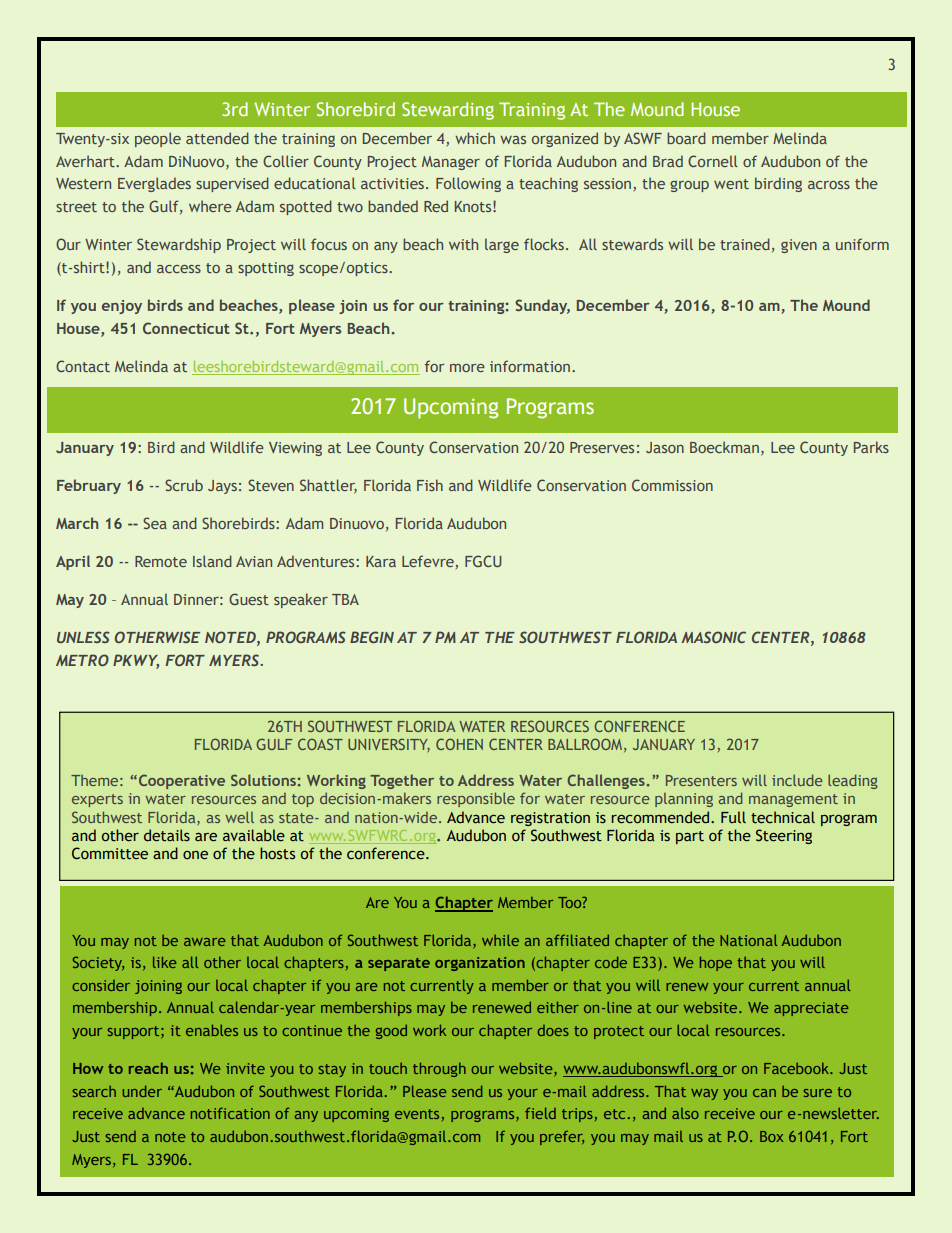 The width and height of the page is (952, 1233). What do you see at coordinates (793, 800) in the page?
I see `management` at bounding box center [793, 800].
